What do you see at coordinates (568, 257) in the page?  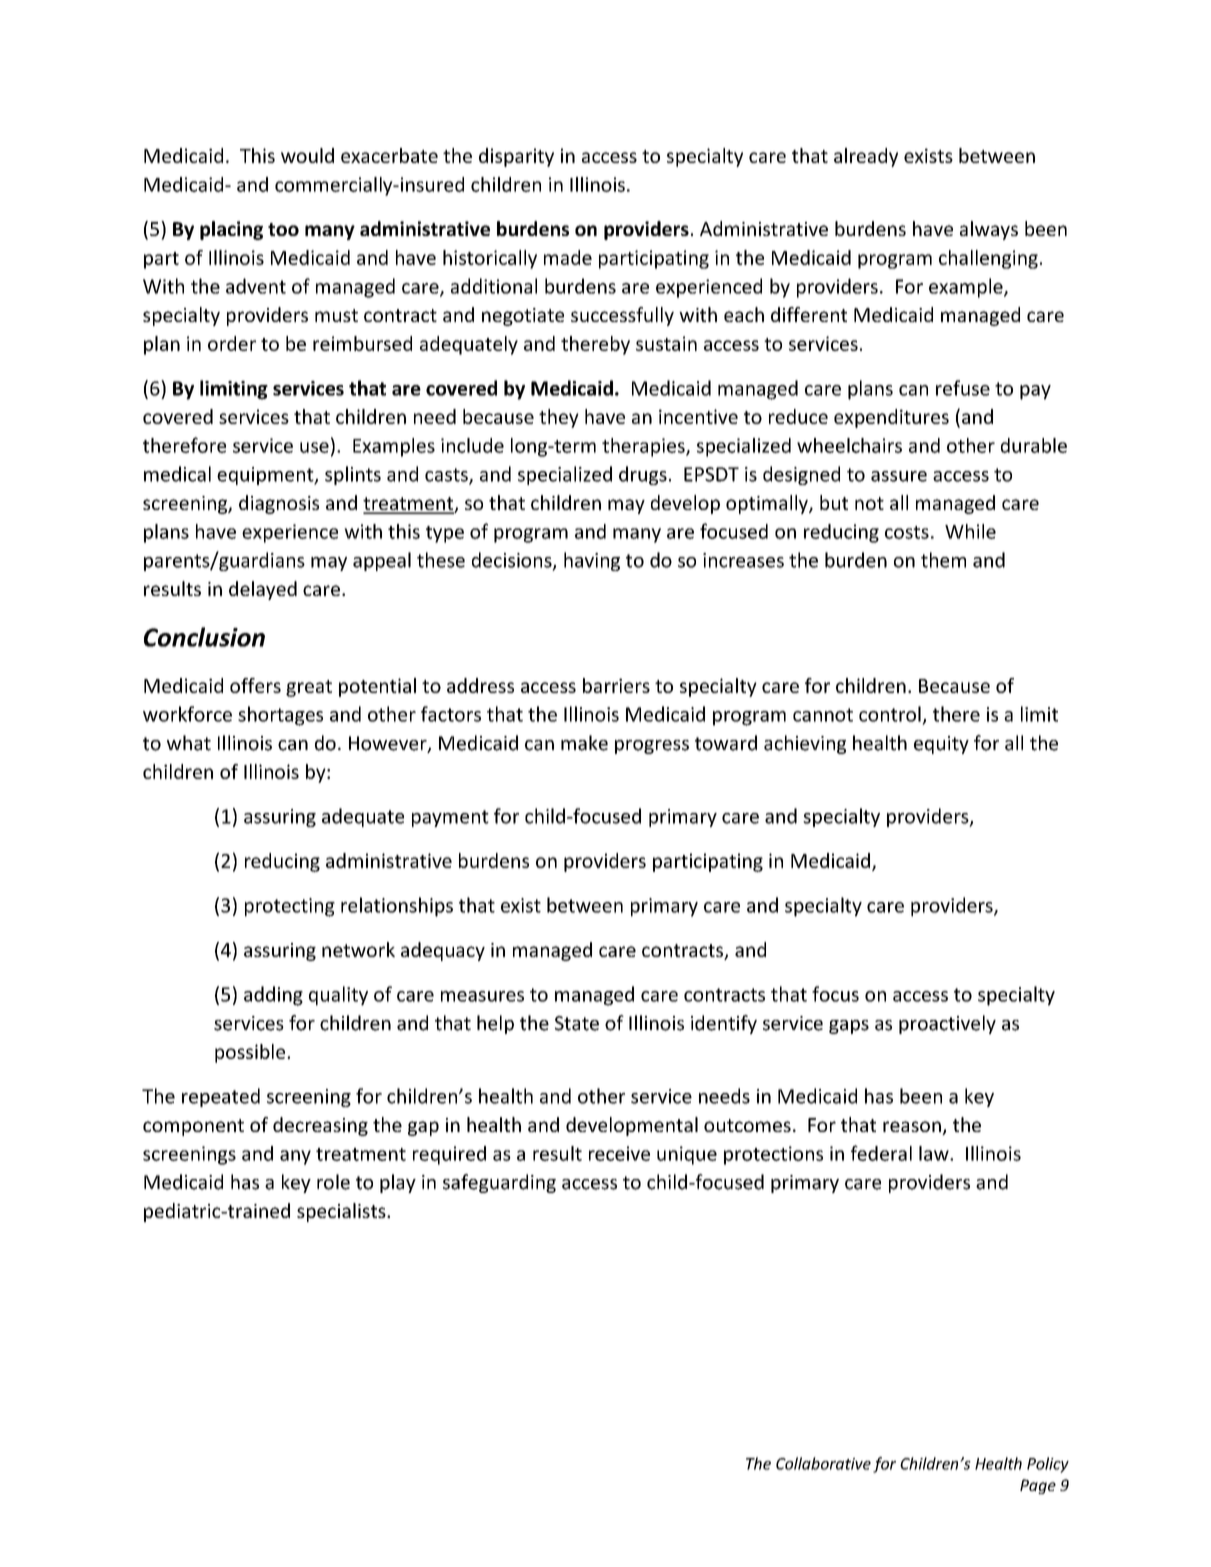 I see `made` at bounding box center [568, 257].
